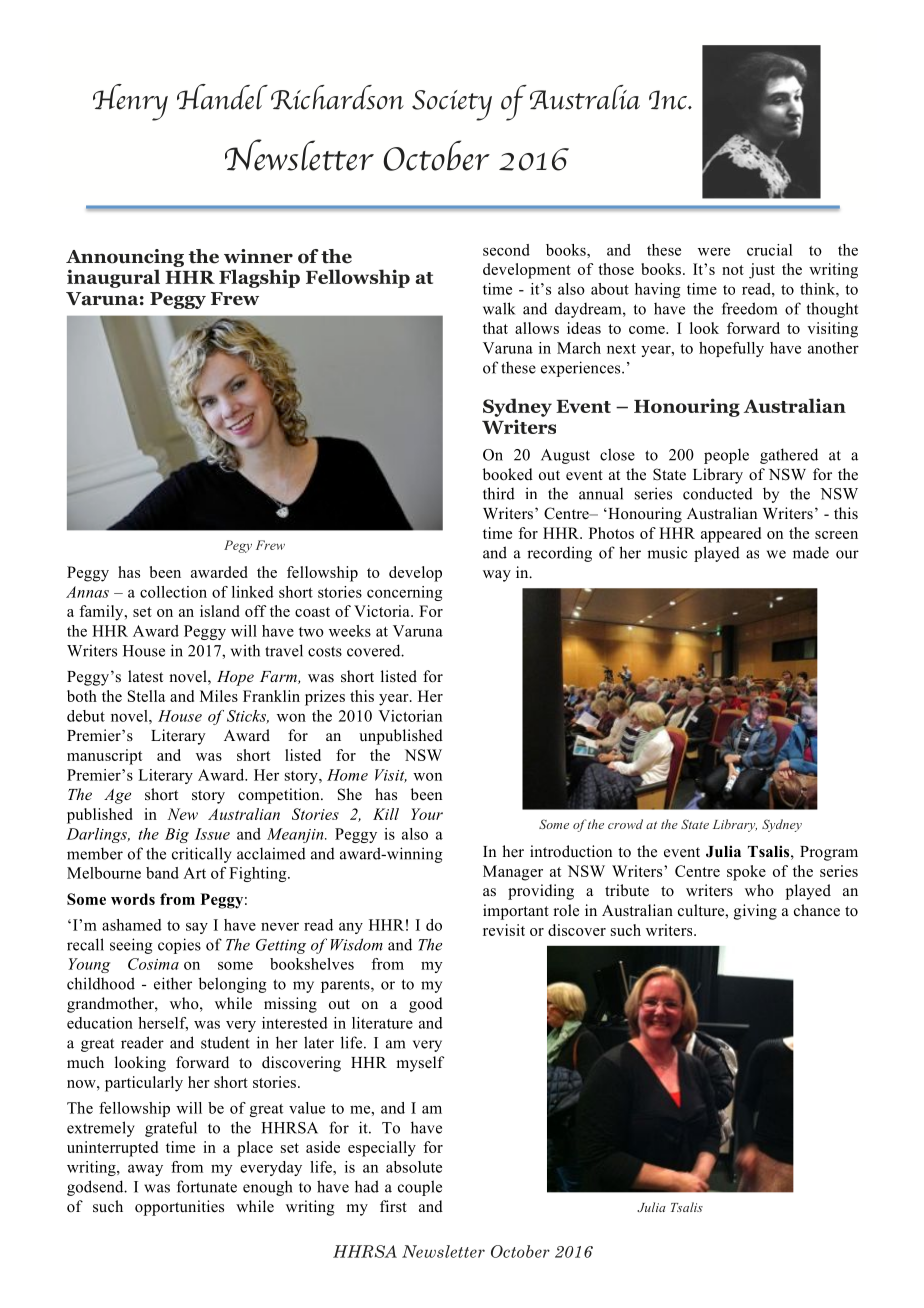 This screenshot has width=924, height=1308. I want to click on Henry, so click(130, 102).
